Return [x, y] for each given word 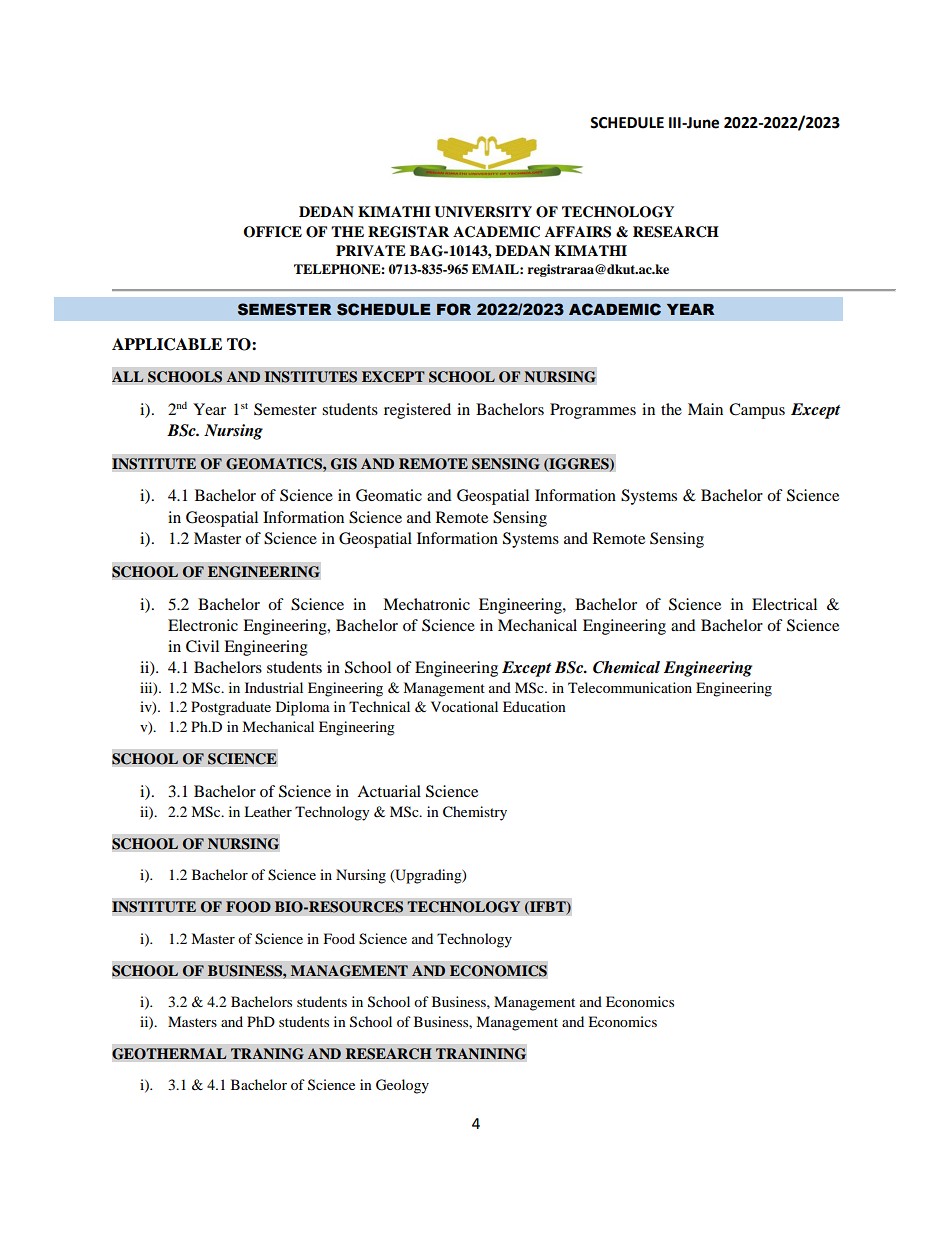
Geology [402, 1086]
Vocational [464, 706]
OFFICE [272, 232]
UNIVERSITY [483, 212]
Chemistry [475, 813]
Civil [202, 646]
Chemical [626, 667]
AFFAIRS [578, 232]
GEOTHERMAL [169, 1054]
